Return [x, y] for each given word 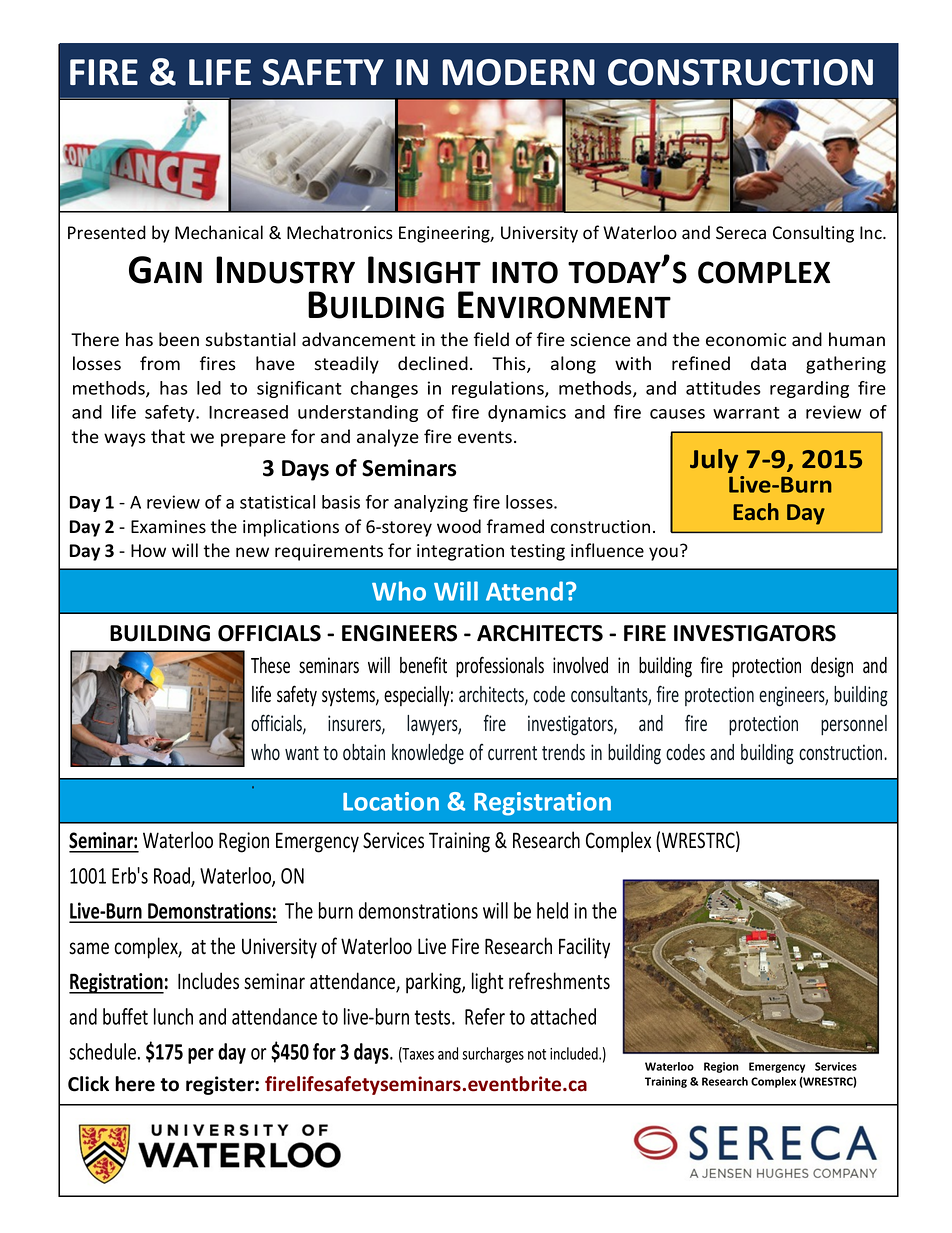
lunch [173, 1016]
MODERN [518, 72]
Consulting [813, 234]
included [575, 1053]
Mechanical [219, 232]
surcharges [493, 1055]
